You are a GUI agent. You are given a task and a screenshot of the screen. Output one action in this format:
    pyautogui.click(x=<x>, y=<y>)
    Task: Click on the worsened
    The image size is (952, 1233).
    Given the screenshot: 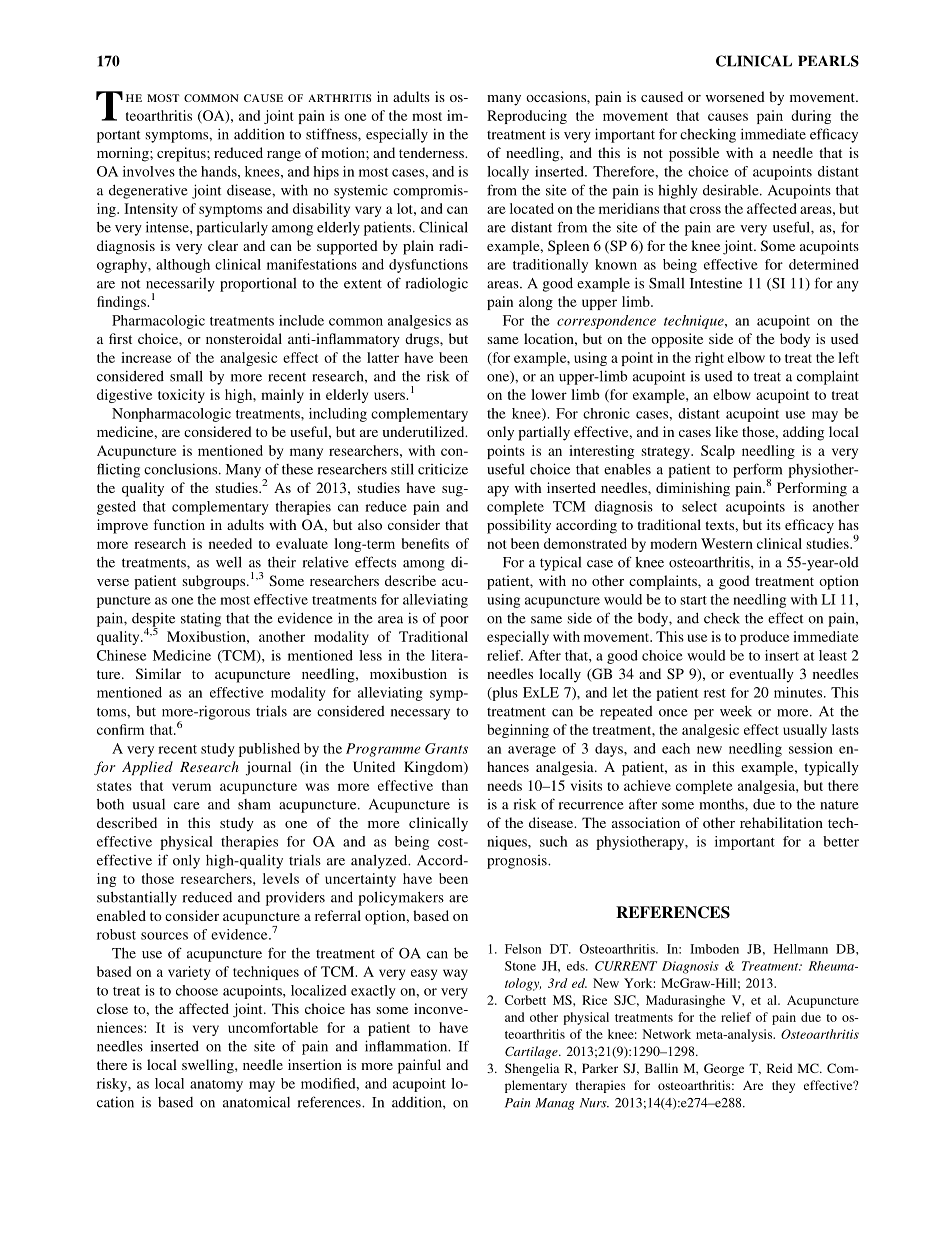 What is the action you would take?
    pyautogui.click(x=735, y=96)
